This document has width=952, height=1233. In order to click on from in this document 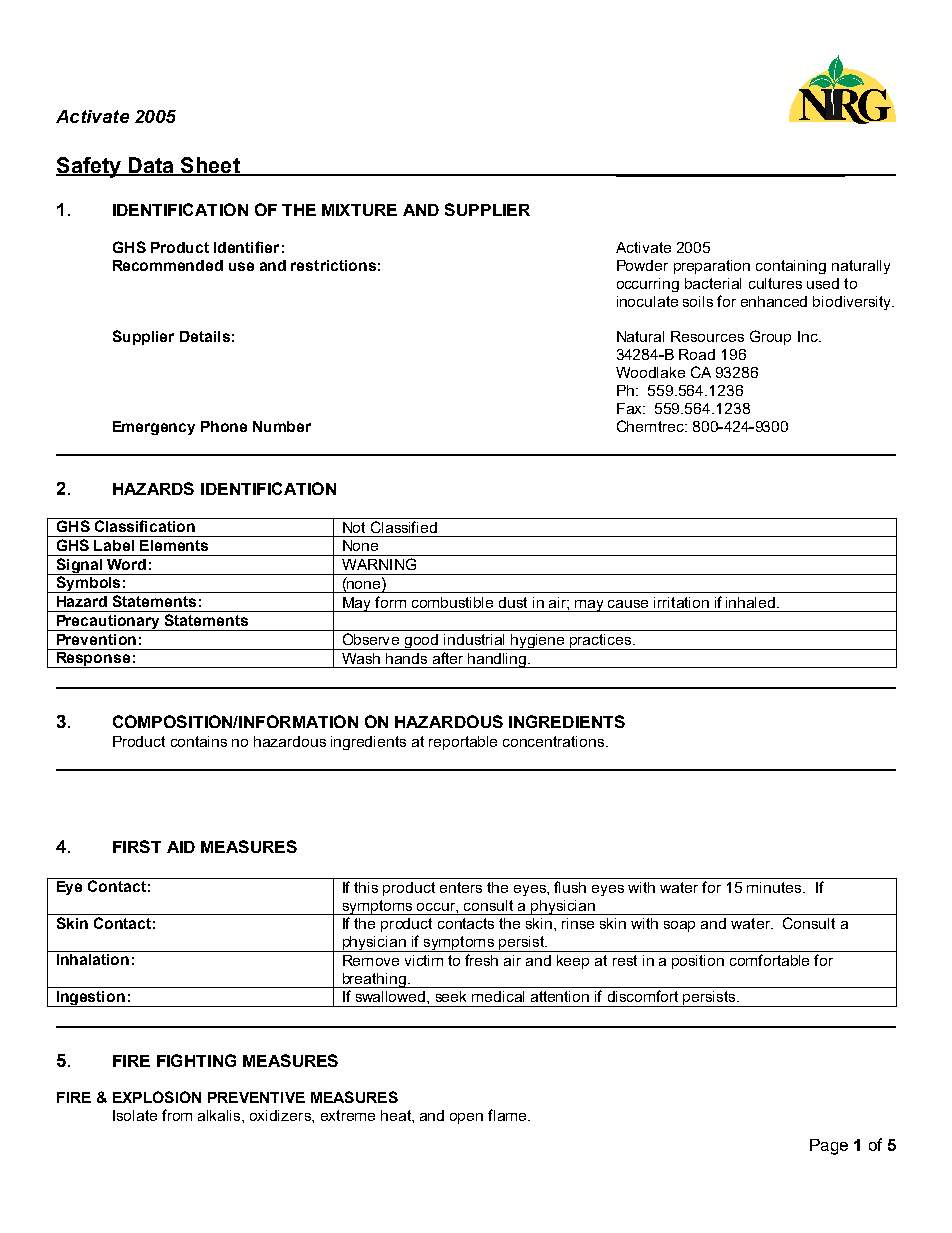, I will do `click(177, 1115)`.
